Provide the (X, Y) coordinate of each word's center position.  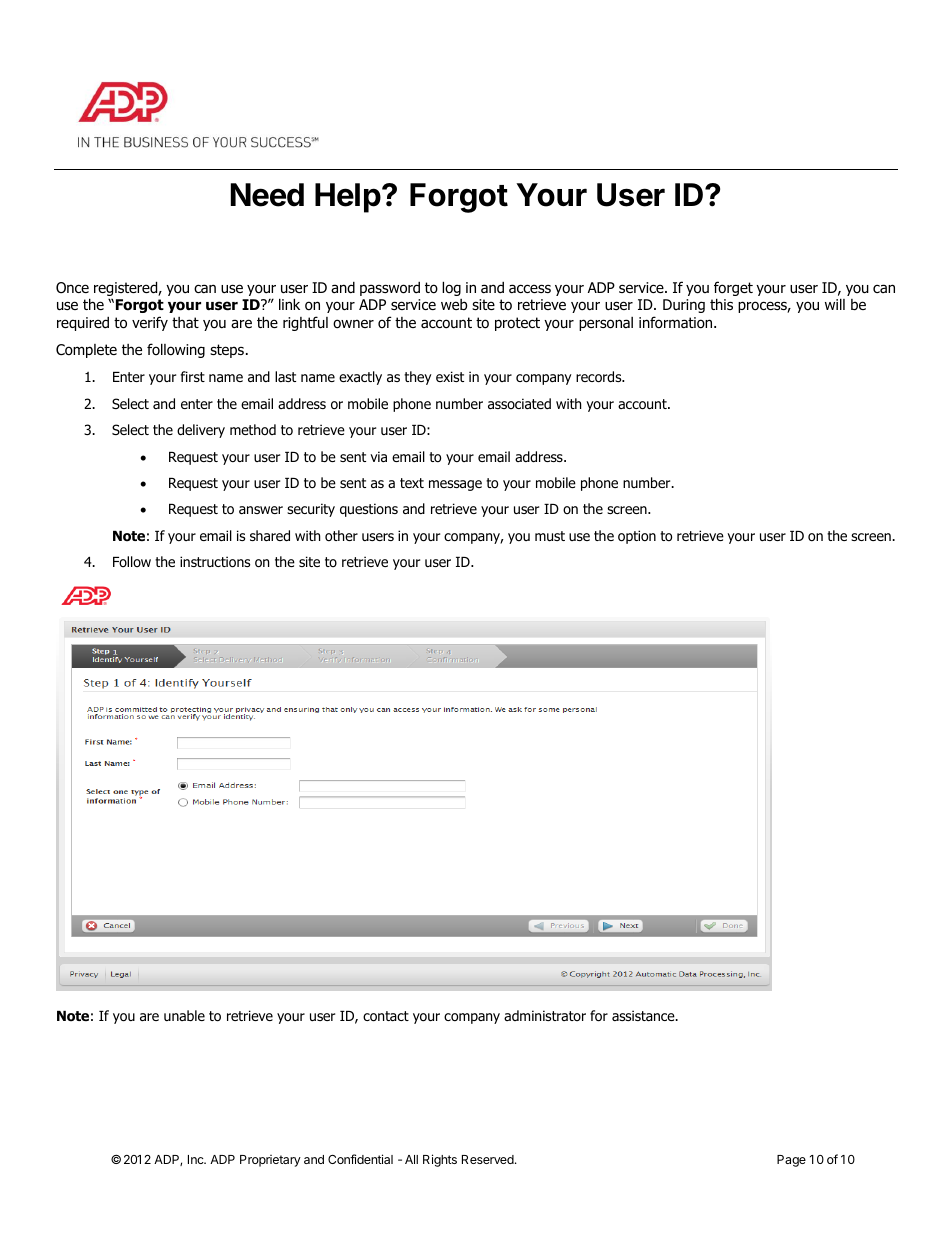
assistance (644, 1015)
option (637, 537)
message (455, 485)
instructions (215, 562)
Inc (197, 1159)
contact (386, 1016)
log (451, 288)
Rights (440, 1160)
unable (184, 1015)
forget (733, 290)
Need (267, 195)
